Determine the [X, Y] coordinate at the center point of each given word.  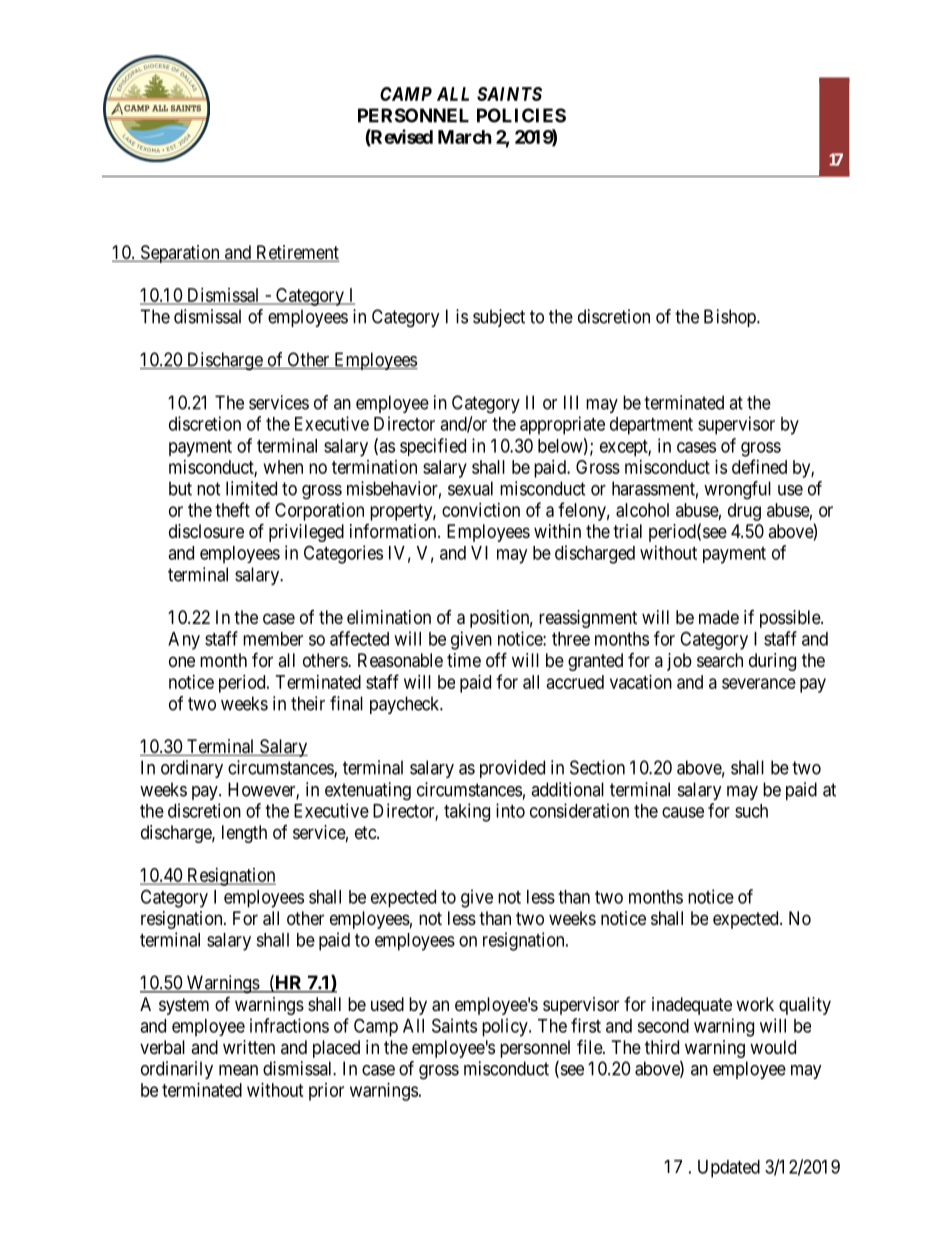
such [751, 811]
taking [467, 812]
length [244, 834]
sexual [470, 488]
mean [238, 1070]
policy [506, 1027]
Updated [729, 1169]
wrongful [737, 490]
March [465, 137]
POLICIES [521, 115]
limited [251, 488]
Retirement [296, 253]
